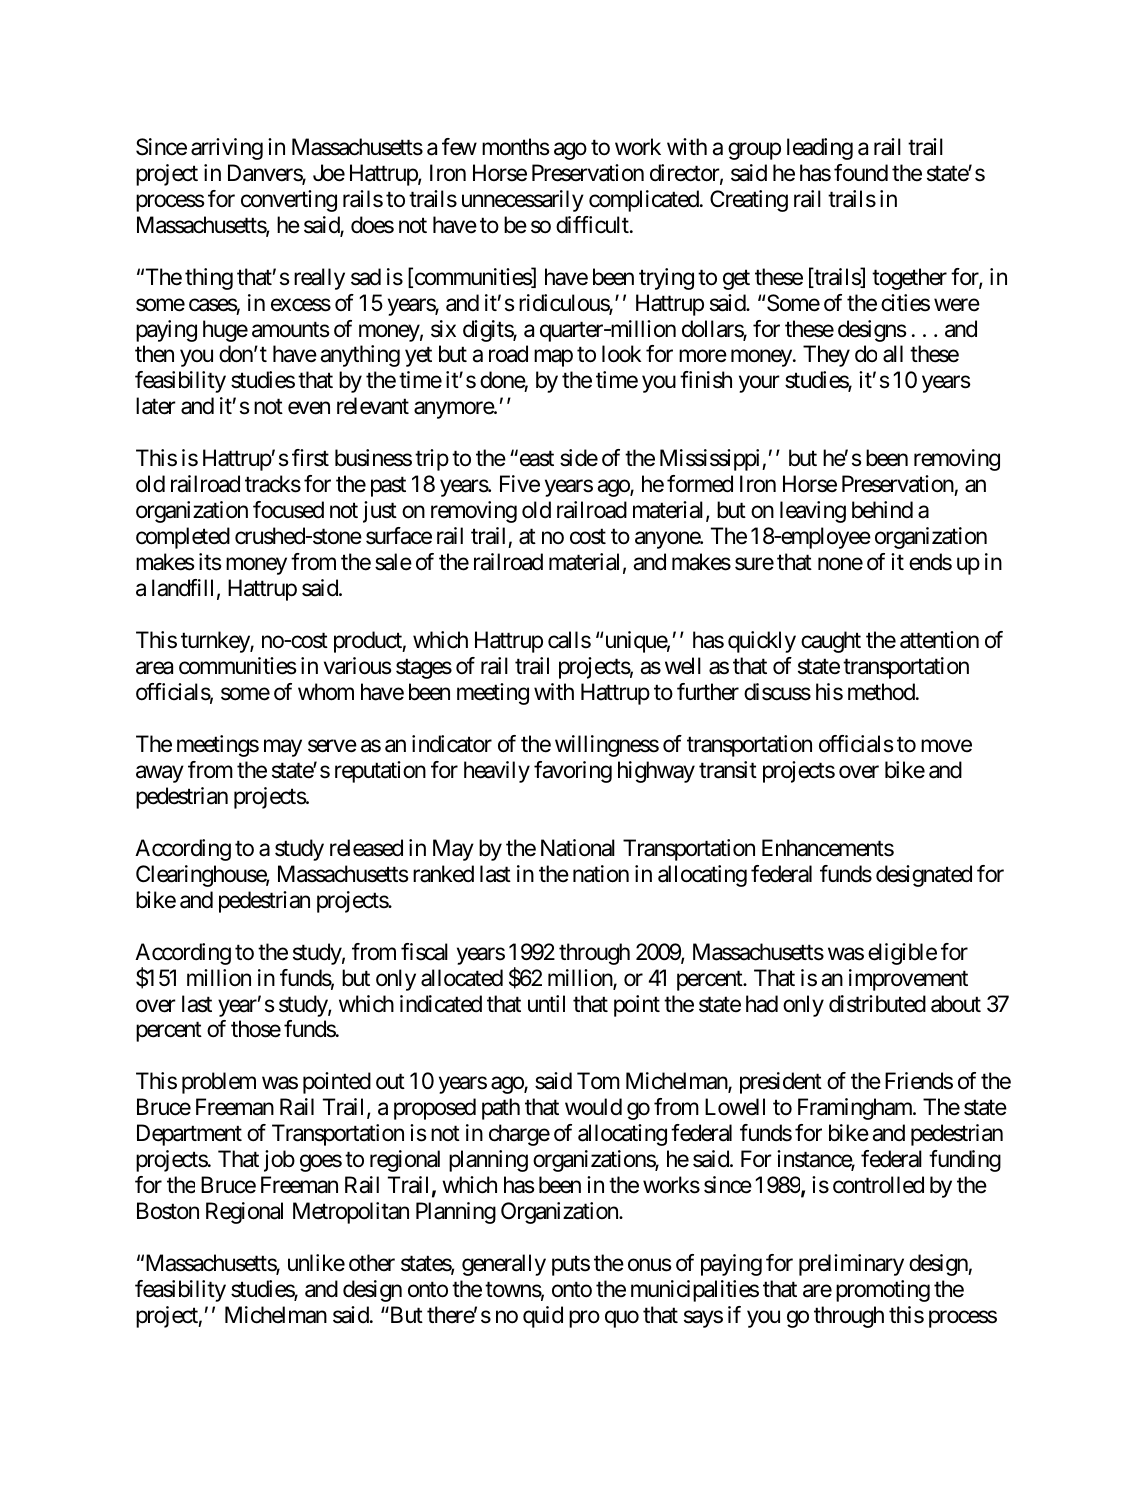 The height and width of the screenshot is (1486, 1148). What do you see at coordinates (289, 201) in the screenshot?
I see `converting` at bounding box center [289, 201].
